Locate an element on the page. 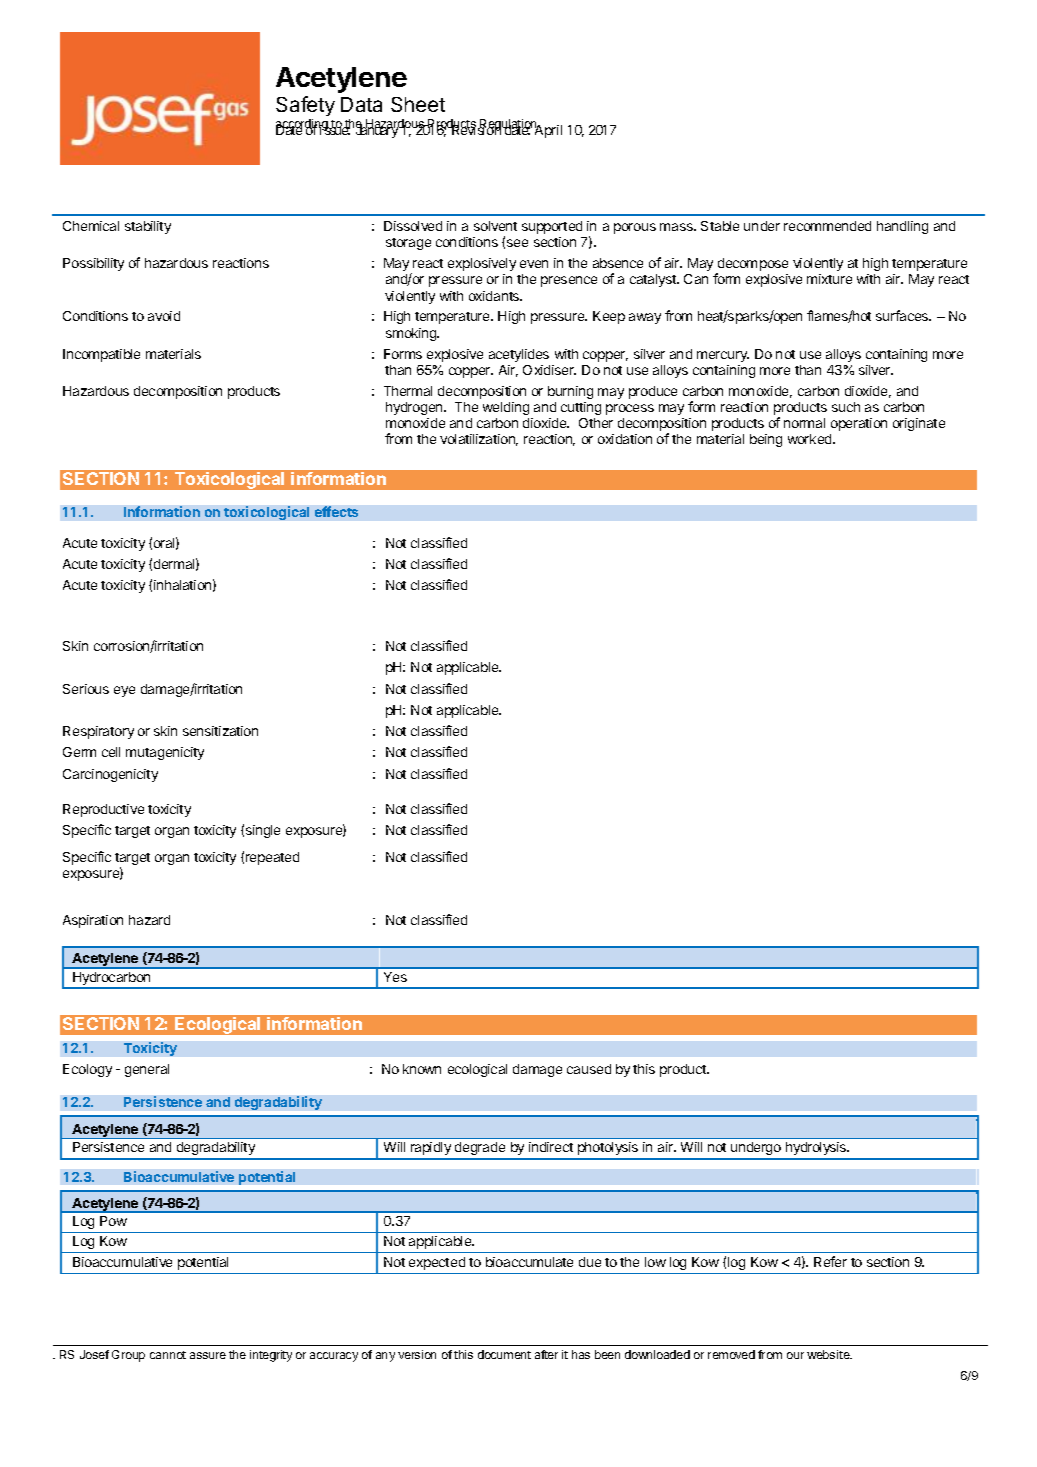 The image size is (1037, 1467). cannot is located at coordinates (168, 1355).
